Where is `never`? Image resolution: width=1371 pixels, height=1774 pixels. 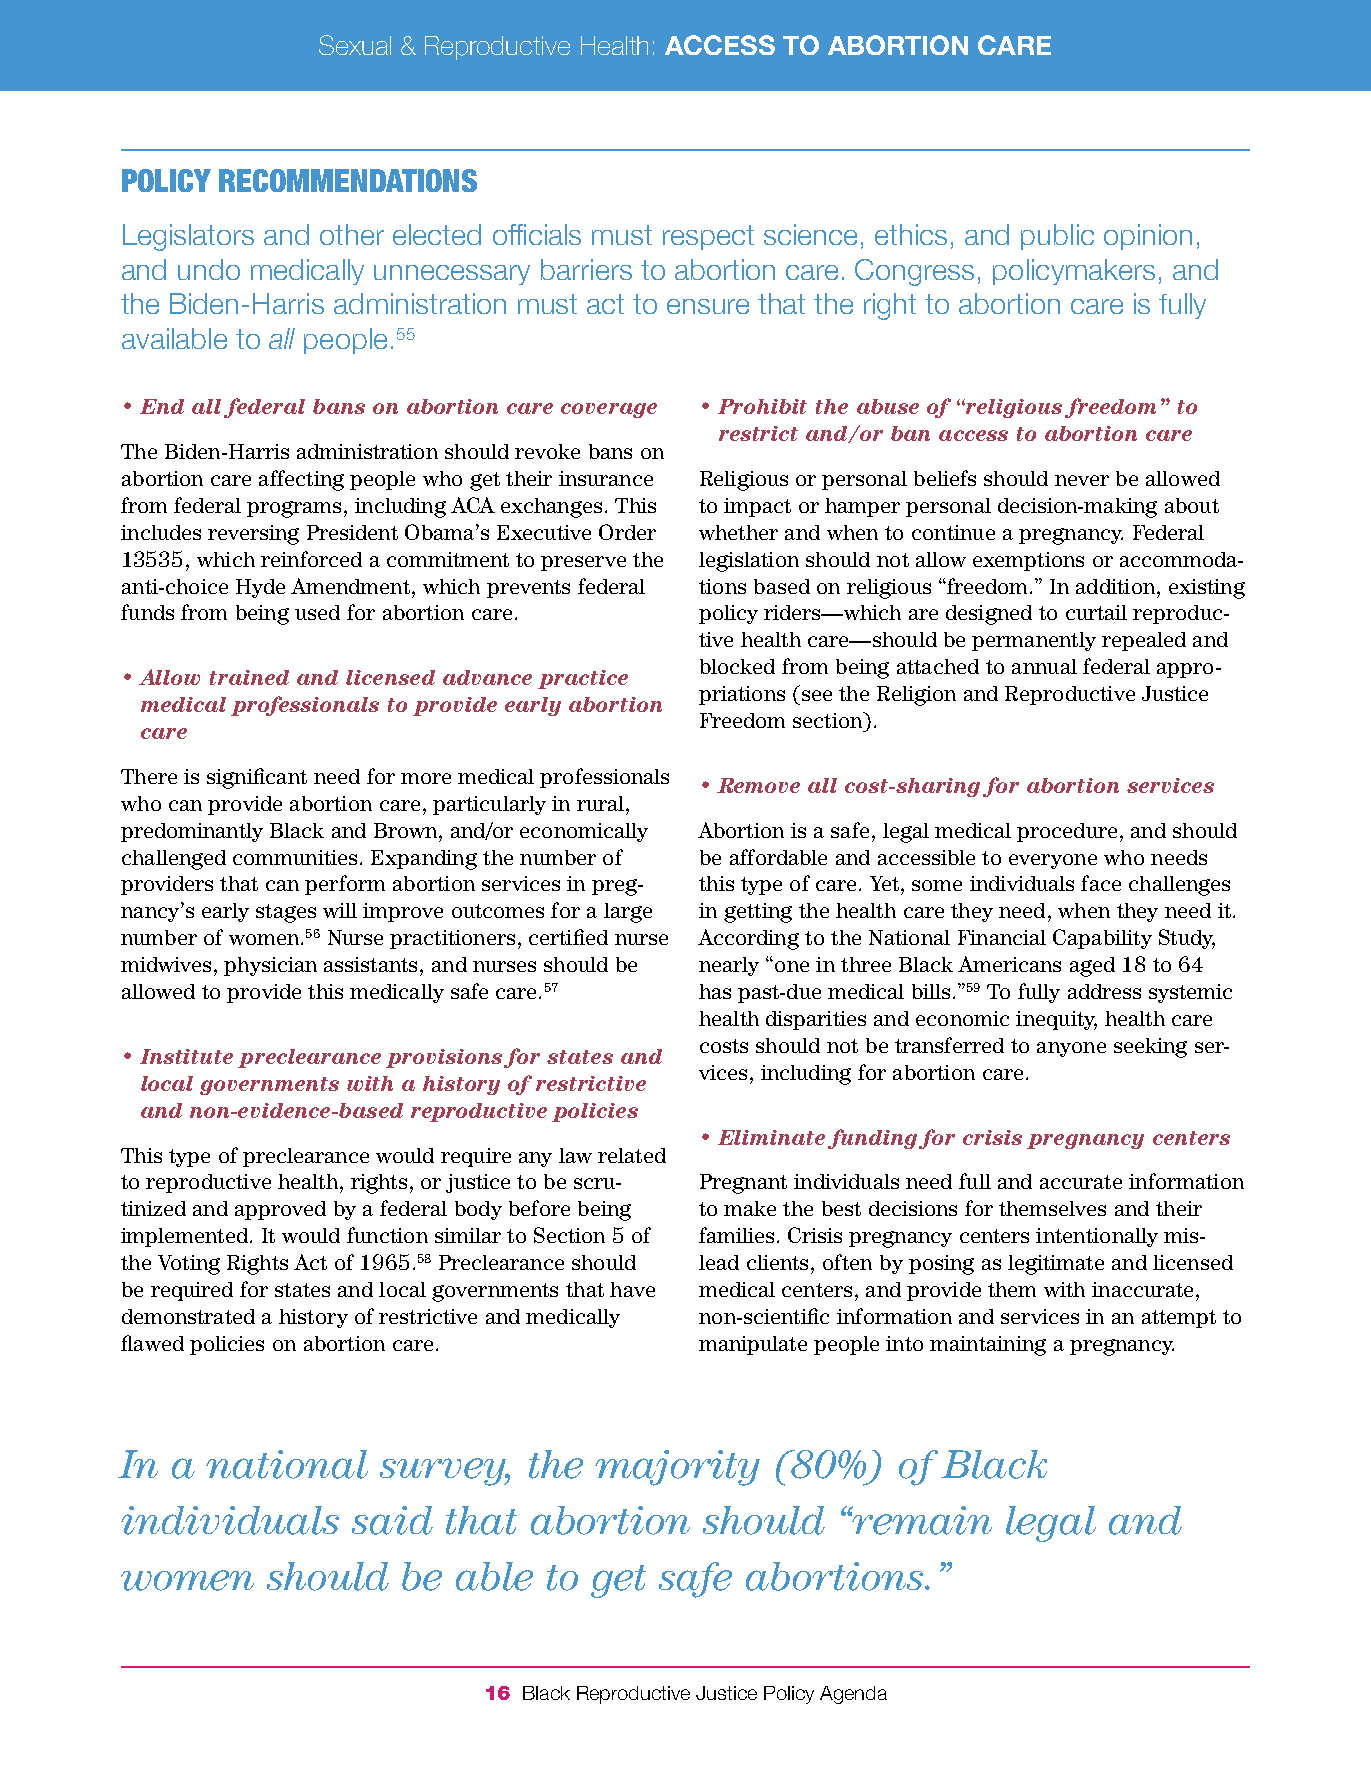
never is located at coordinates (1082, 480).
